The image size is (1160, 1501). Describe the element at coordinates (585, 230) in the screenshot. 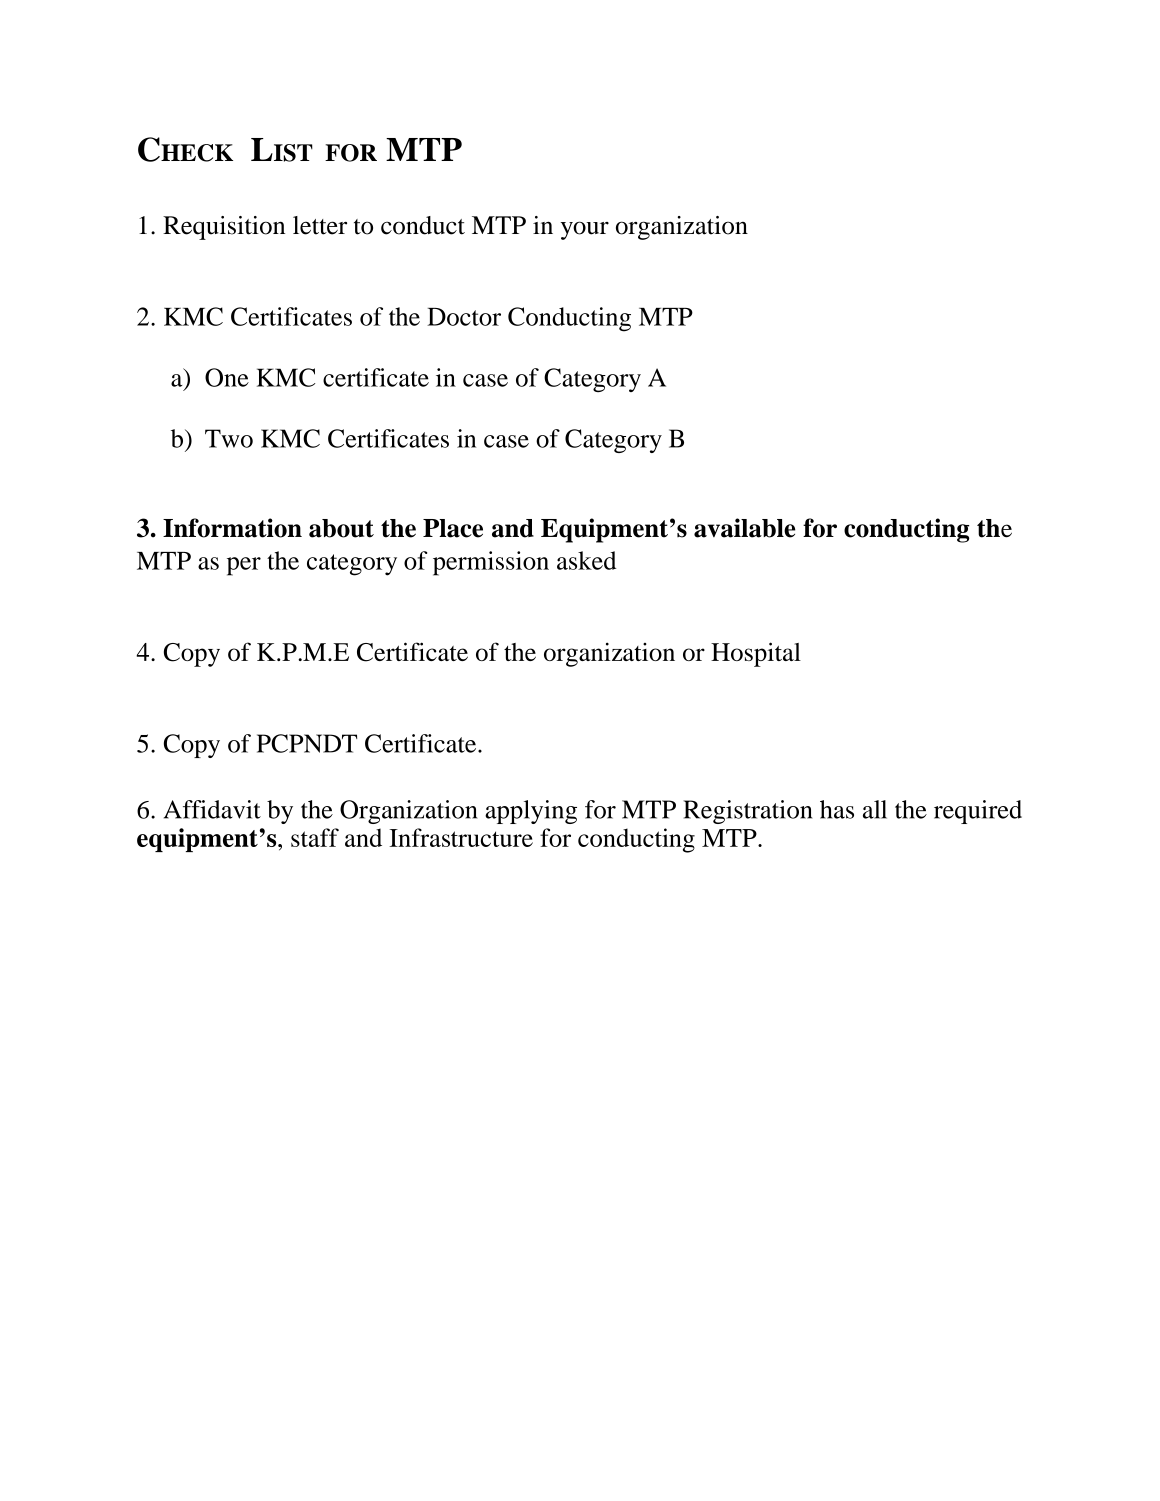

I see `your` at that location.
